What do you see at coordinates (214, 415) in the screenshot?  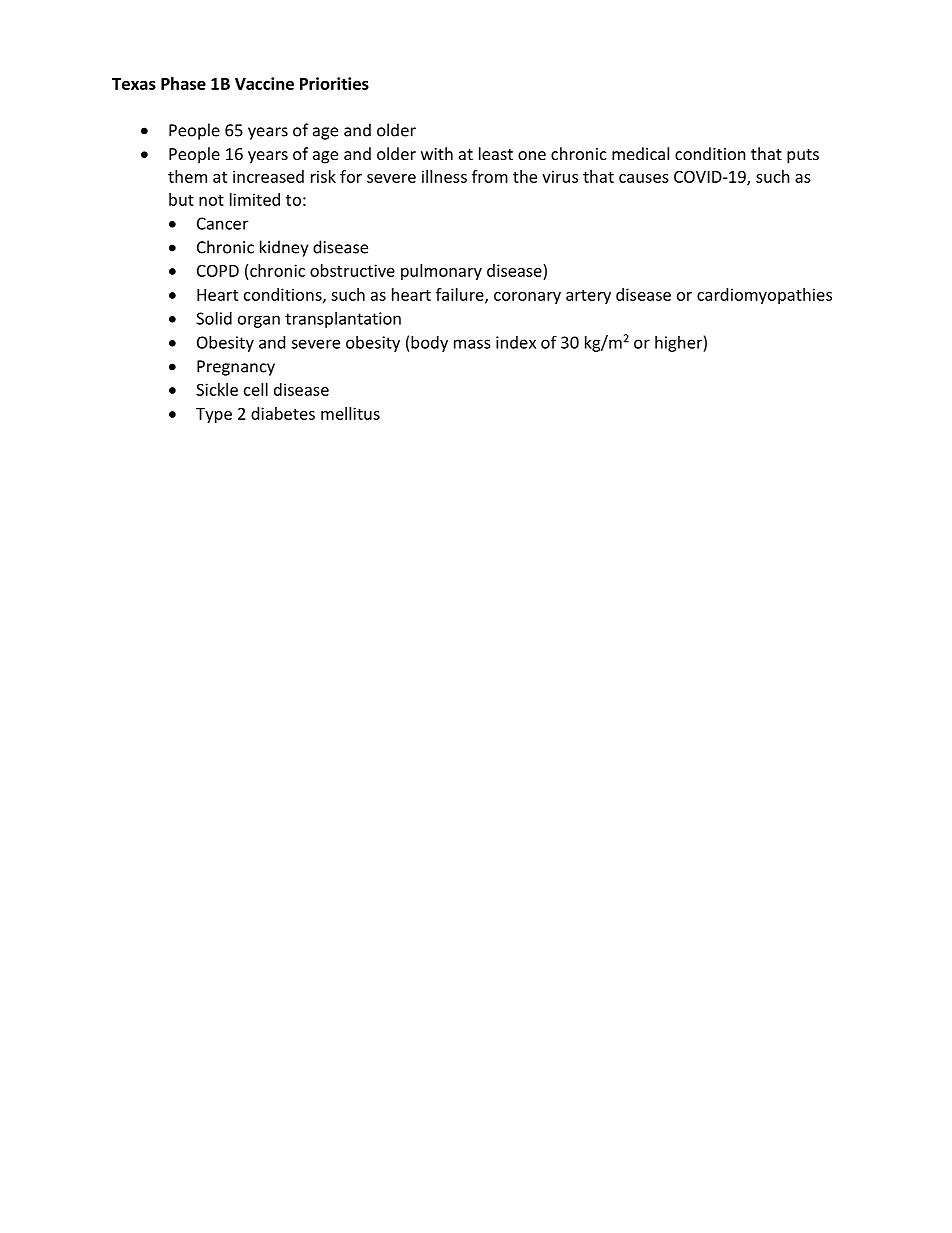 I see `Type` at bounding box center [214, 415].
